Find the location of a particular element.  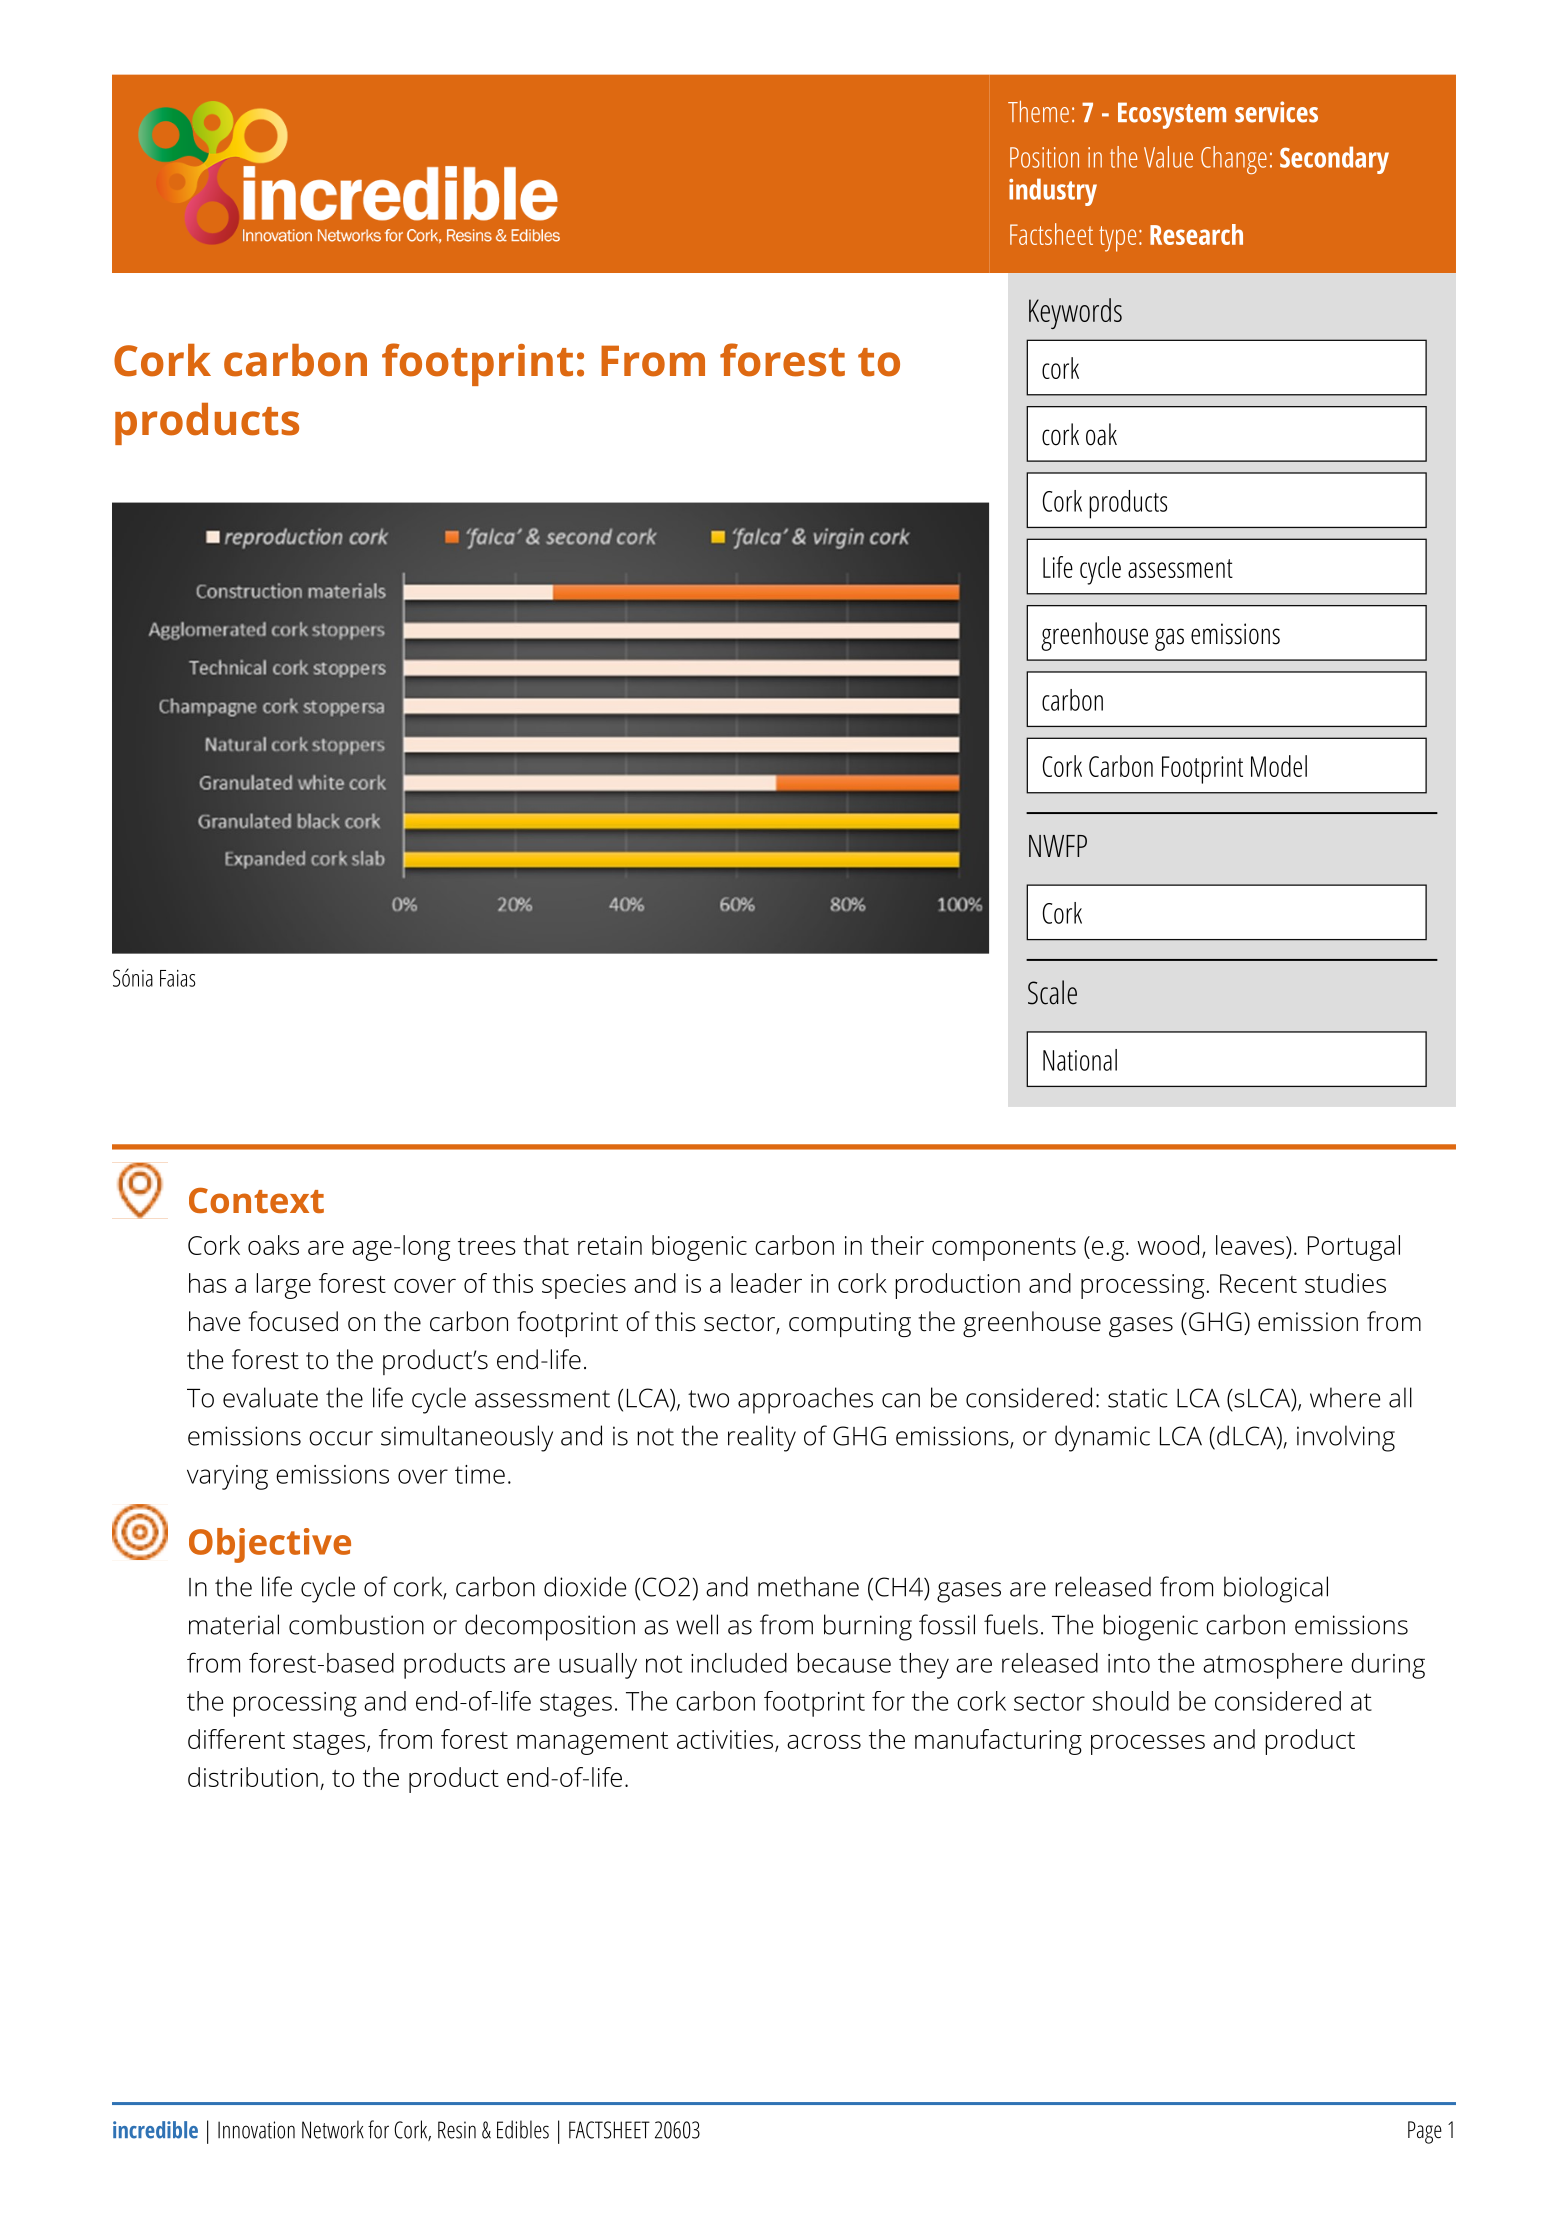

Model is located at coordinates (1279, 766).
